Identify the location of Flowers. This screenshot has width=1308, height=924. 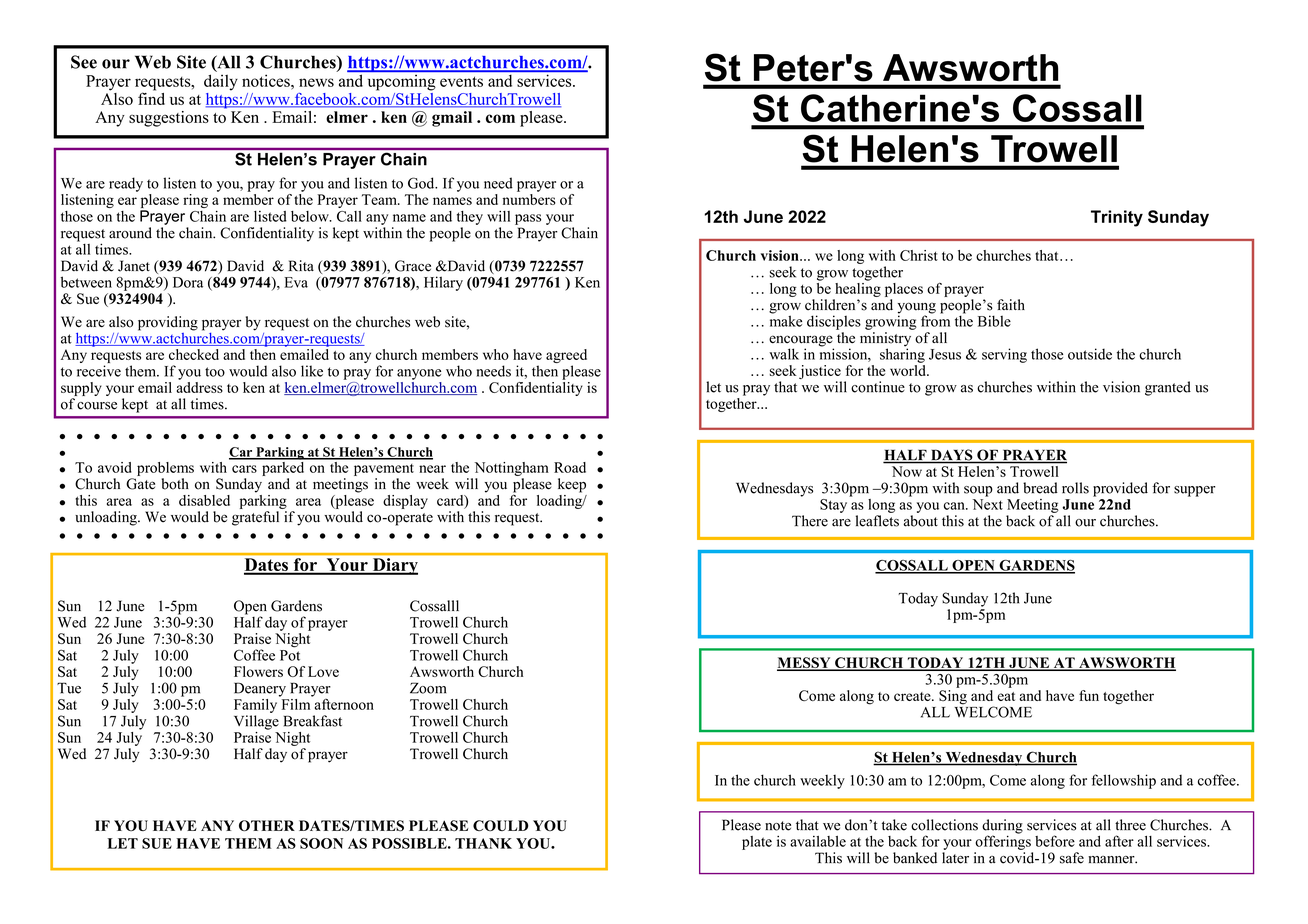
(258, 671).
